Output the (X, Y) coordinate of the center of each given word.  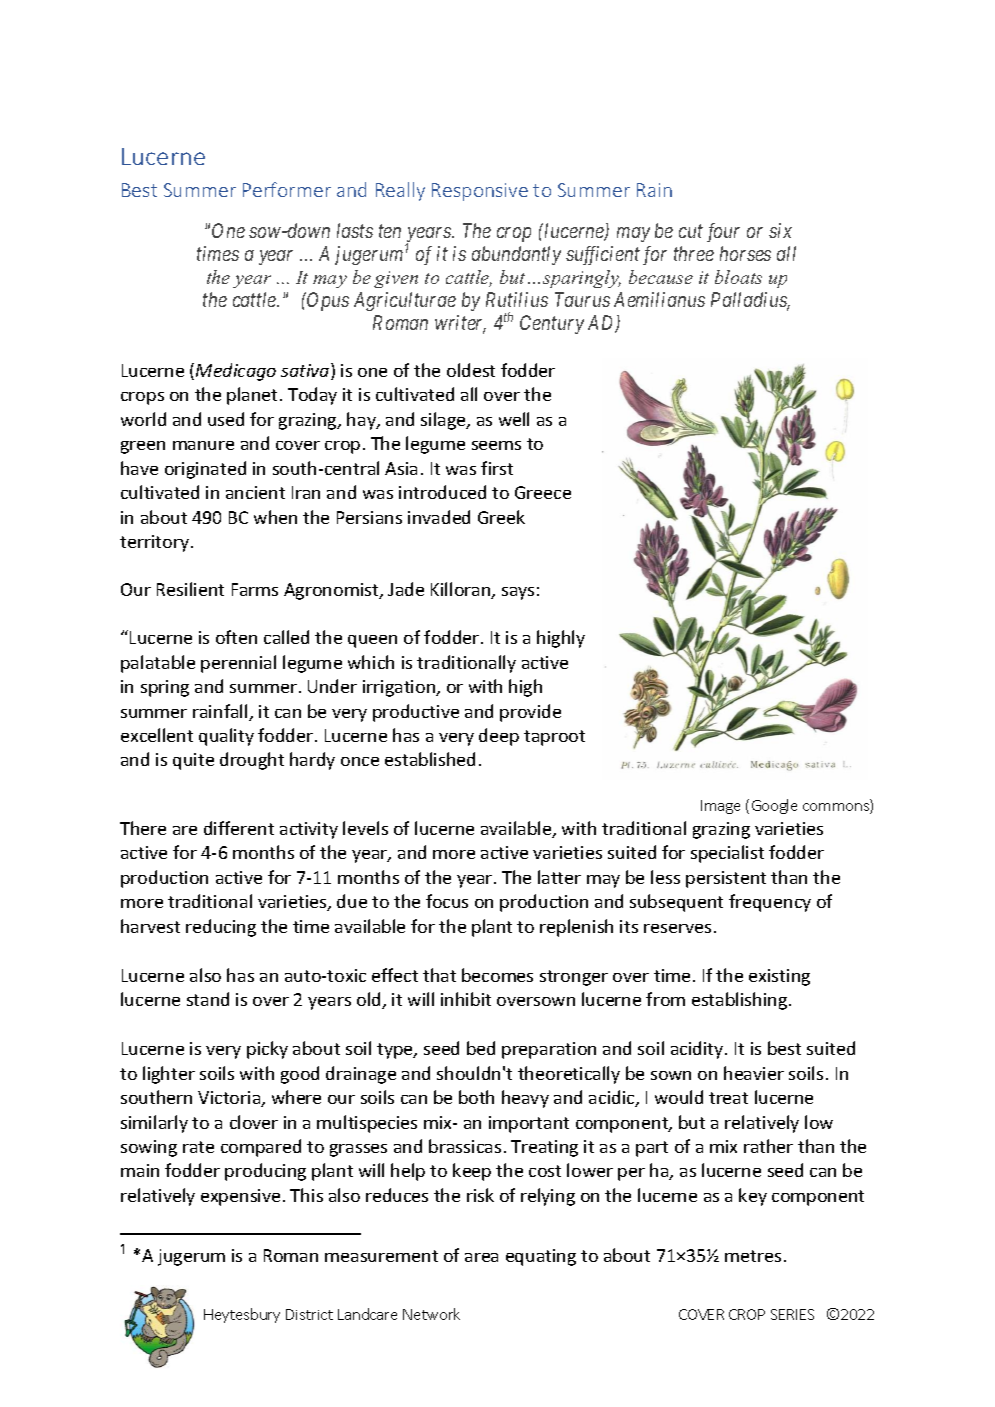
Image (720, 807)
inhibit (466, 999)
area (481, 1257)
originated (205, 470)
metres (753, 1256)
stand (208, 999)
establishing (741, 1001)
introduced (442, 492)
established (430, 759)
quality (226, 737)
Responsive (480, 192)
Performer (287, 189)
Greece (543, 492)
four (723, 232)
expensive (240, 1197)
